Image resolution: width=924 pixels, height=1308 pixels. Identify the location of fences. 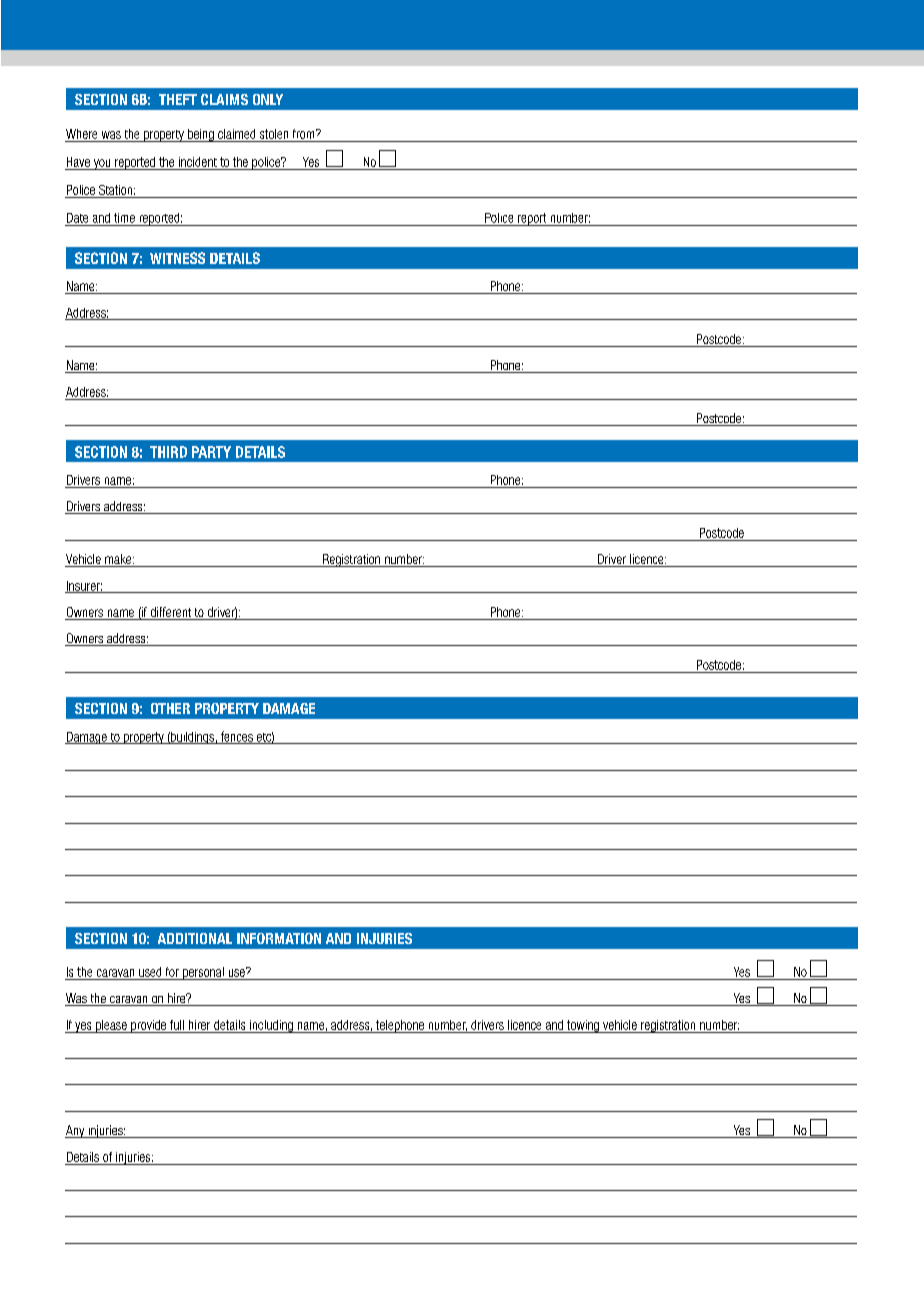
(236, 737).
